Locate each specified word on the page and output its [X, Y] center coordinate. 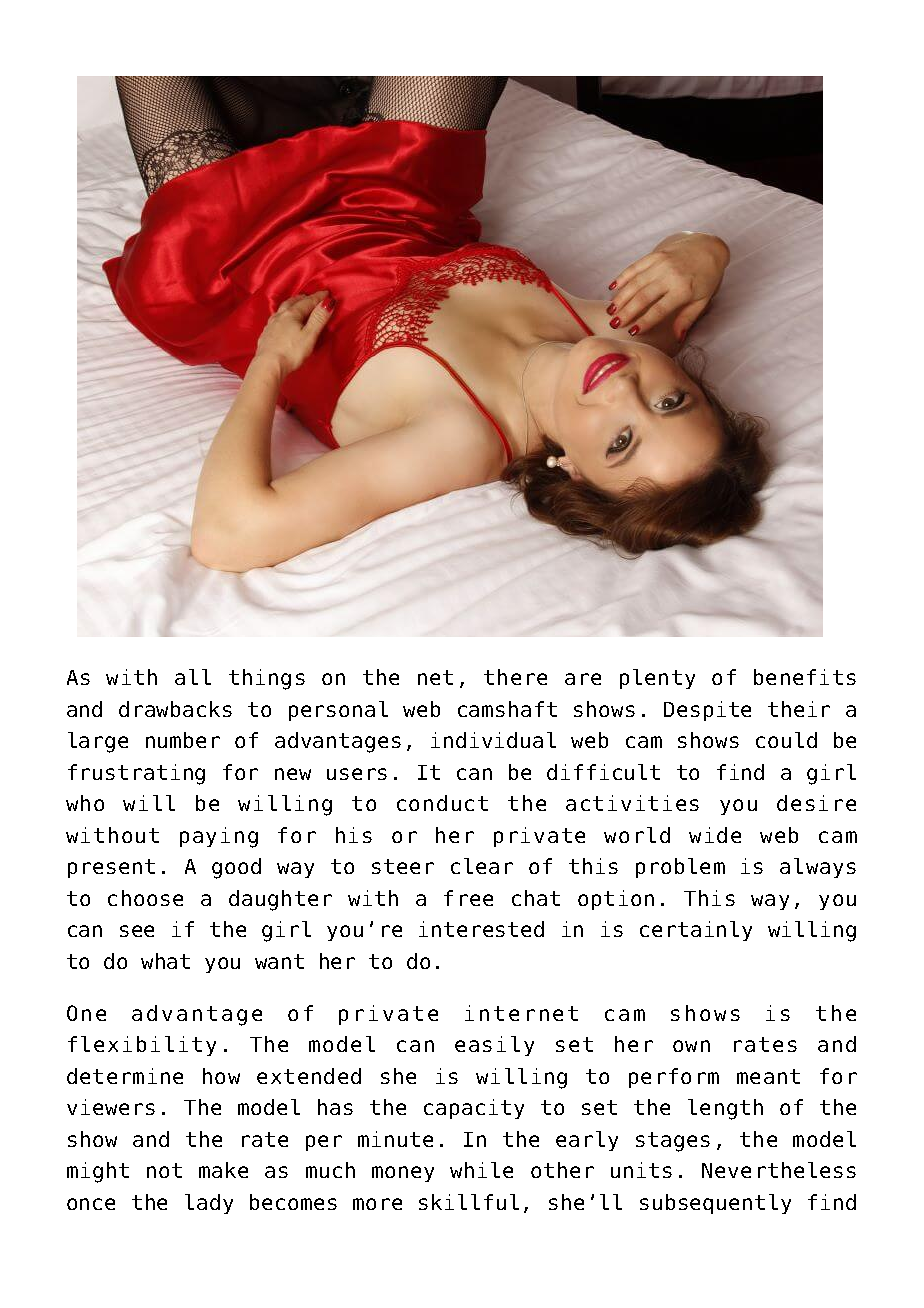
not [164, 1170]
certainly [696, 931]
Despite [707, 711]
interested [481, 929]
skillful [469, 1202]
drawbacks [175, 709]
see [137, 931]
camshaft [507, 709]
